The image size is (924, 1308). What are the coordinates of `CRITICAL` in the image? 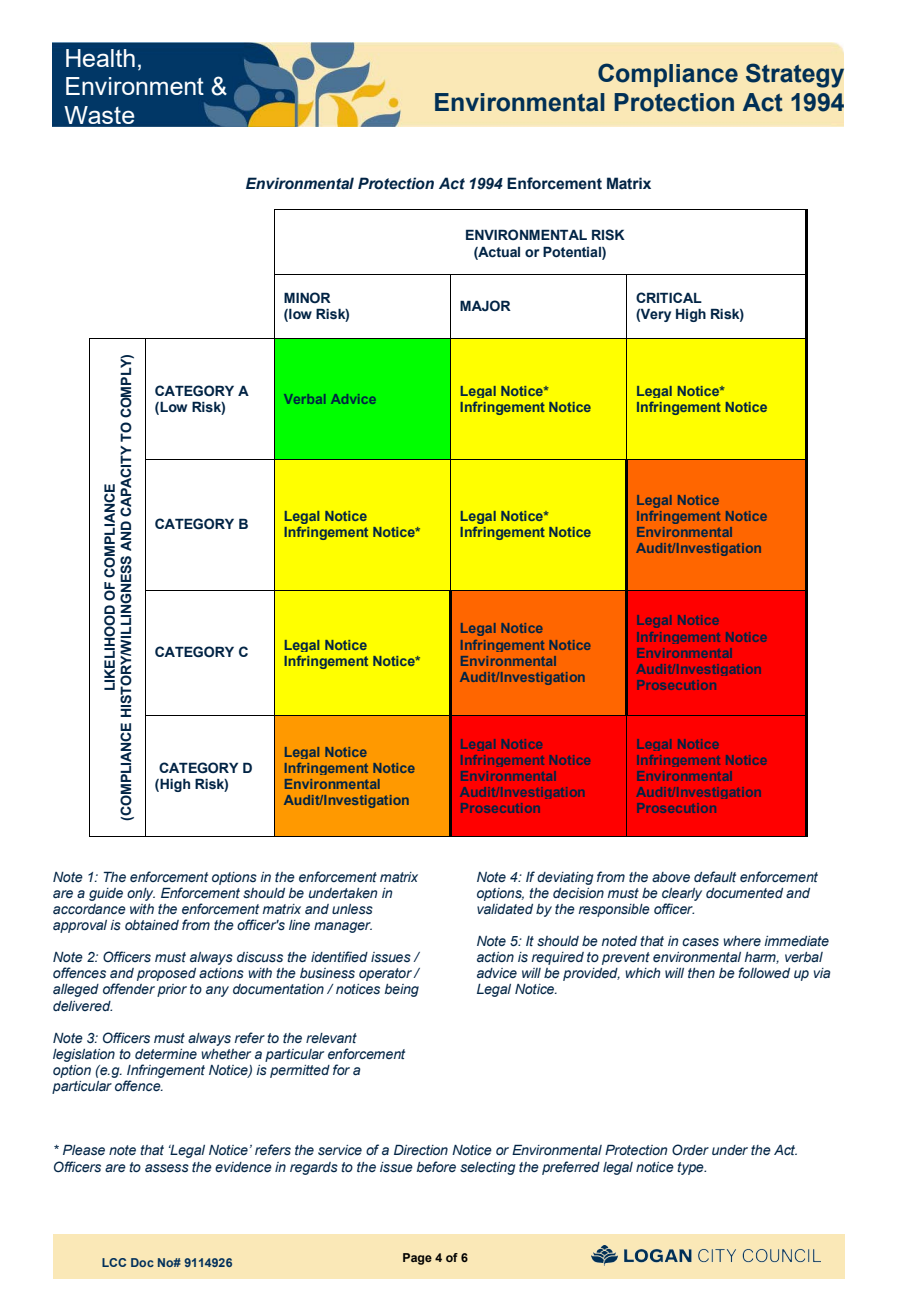 It's located at (669, 297).
